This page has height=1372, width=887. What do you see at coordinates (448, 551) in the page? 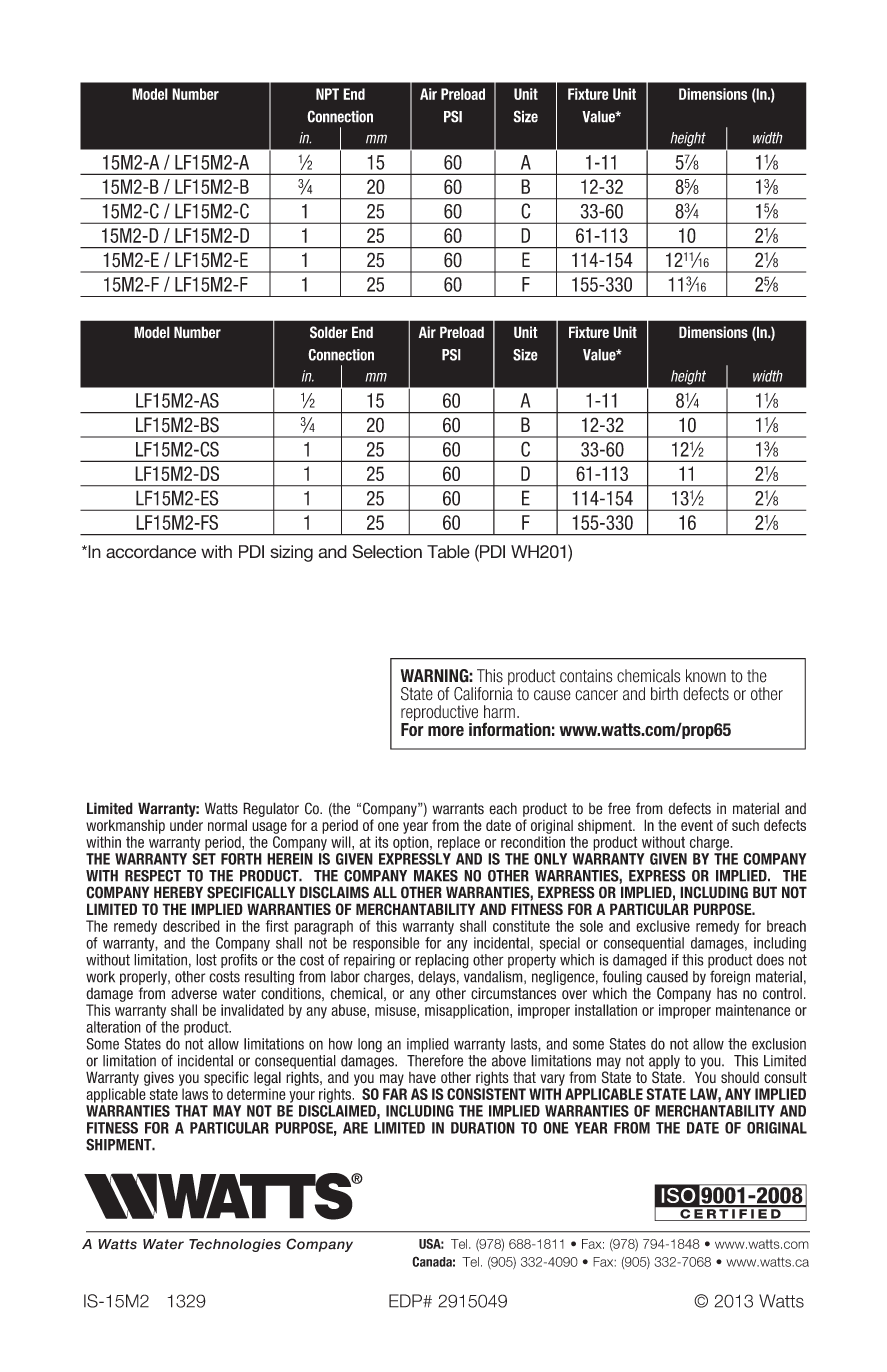
I see `Table` at bounding box center [448, 551].
